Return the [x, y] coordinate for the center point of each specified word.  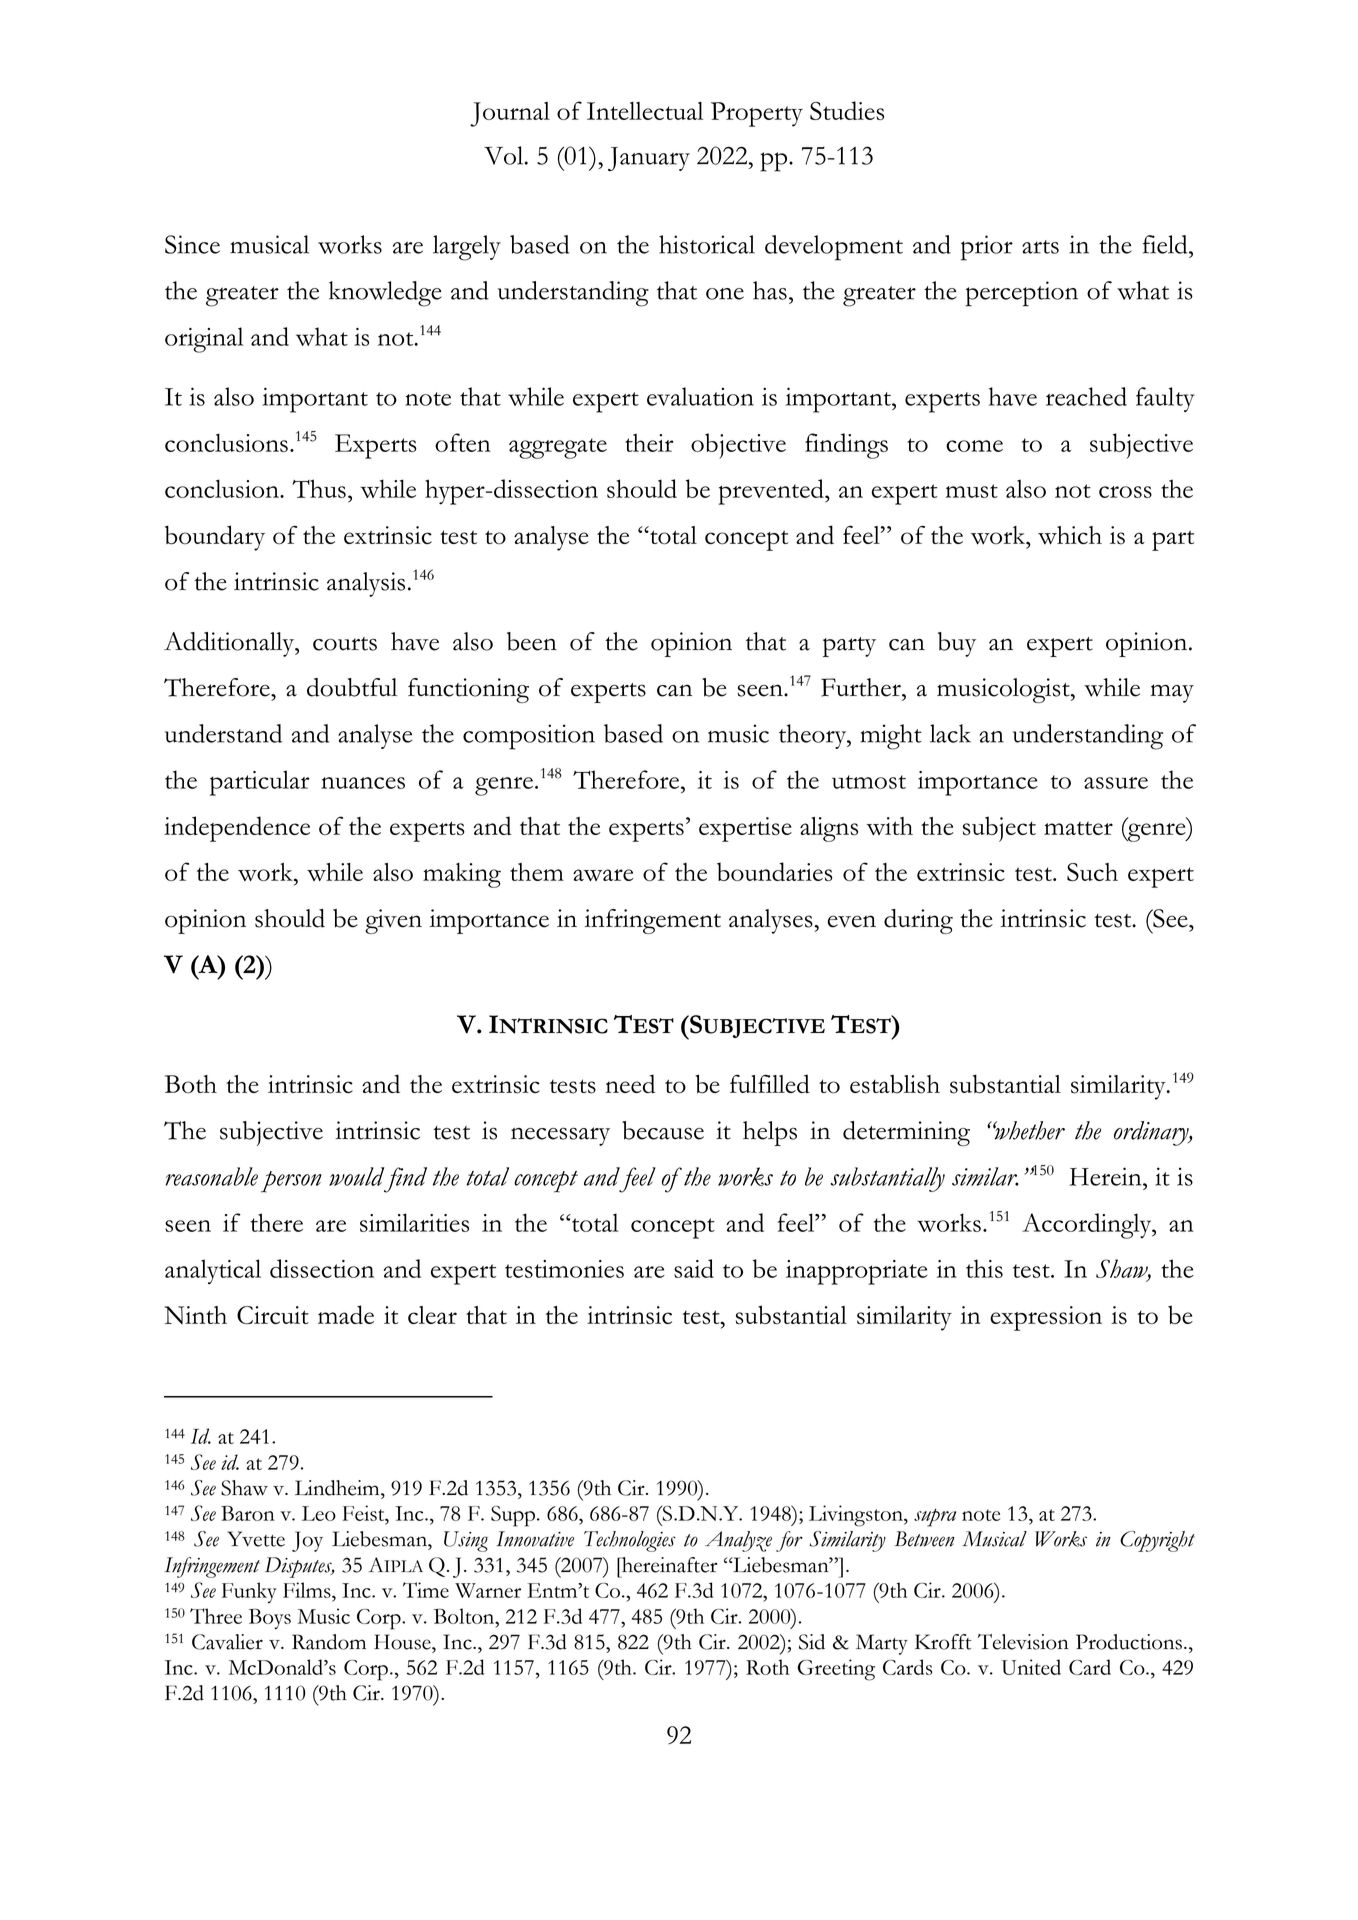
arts [1040, 247]
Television [1023, 1642]
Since [192, 244]
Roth [767, 1667]
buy [957, 644]
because [663, 1130]
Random [329, 1642]
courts [345, 644]
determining [906, 1133]
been [532, 641]
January [649, 159]
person [291, 1182]
